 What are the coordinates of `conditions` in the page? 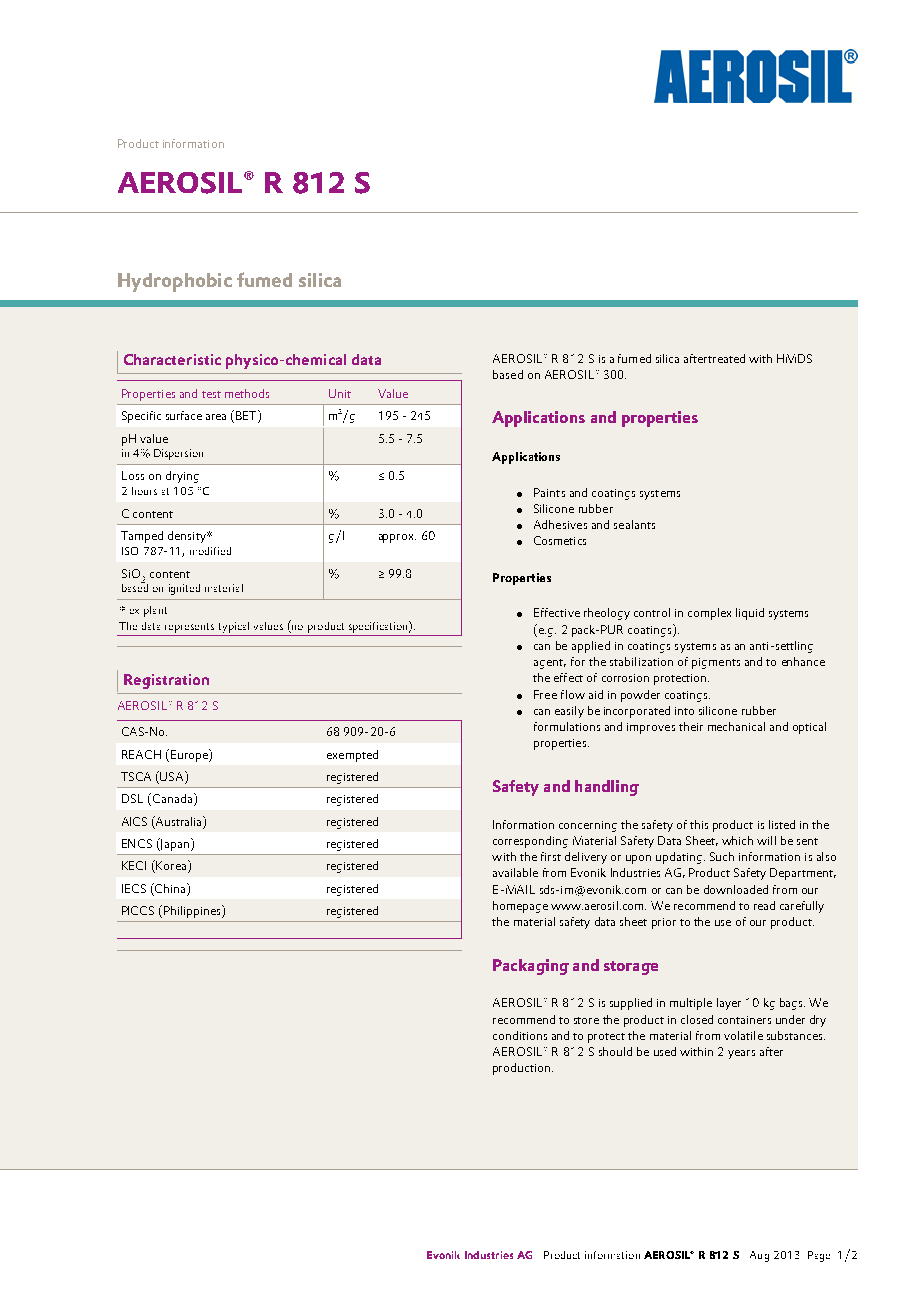 It's located at (520, 1035).
